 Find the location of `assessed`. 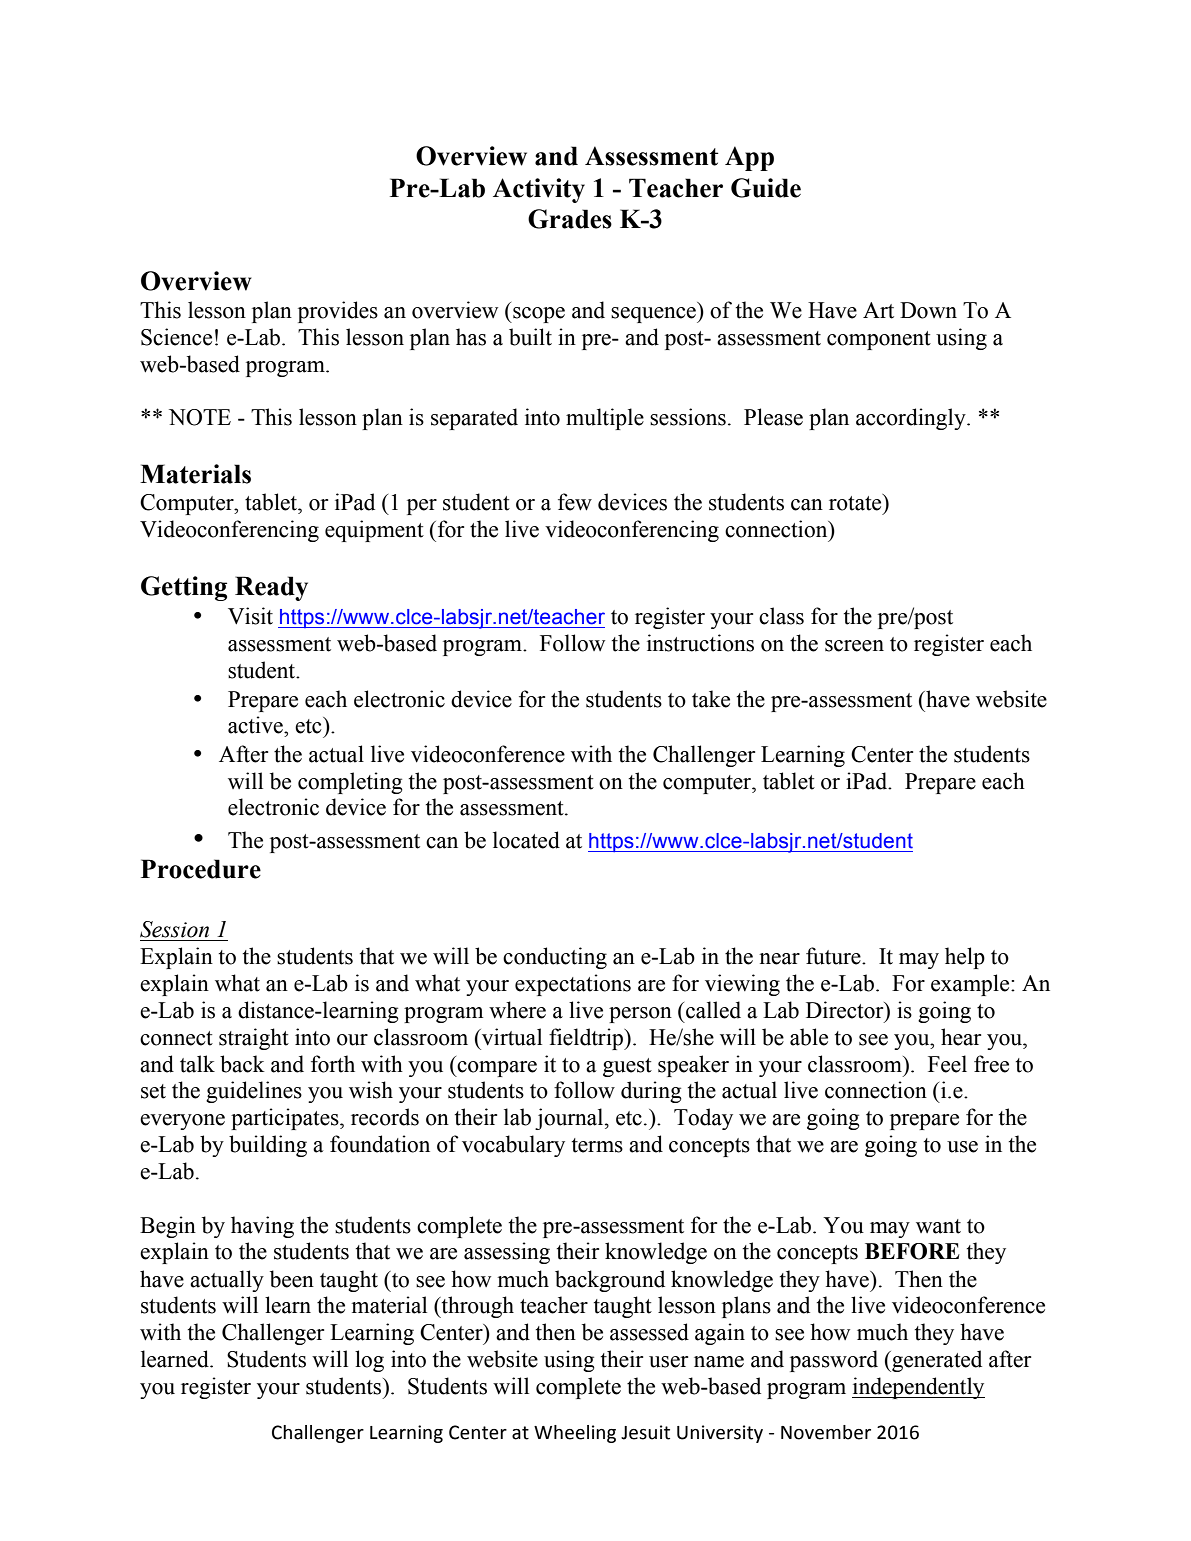

assessed is located at coordinates (649, 1332).
